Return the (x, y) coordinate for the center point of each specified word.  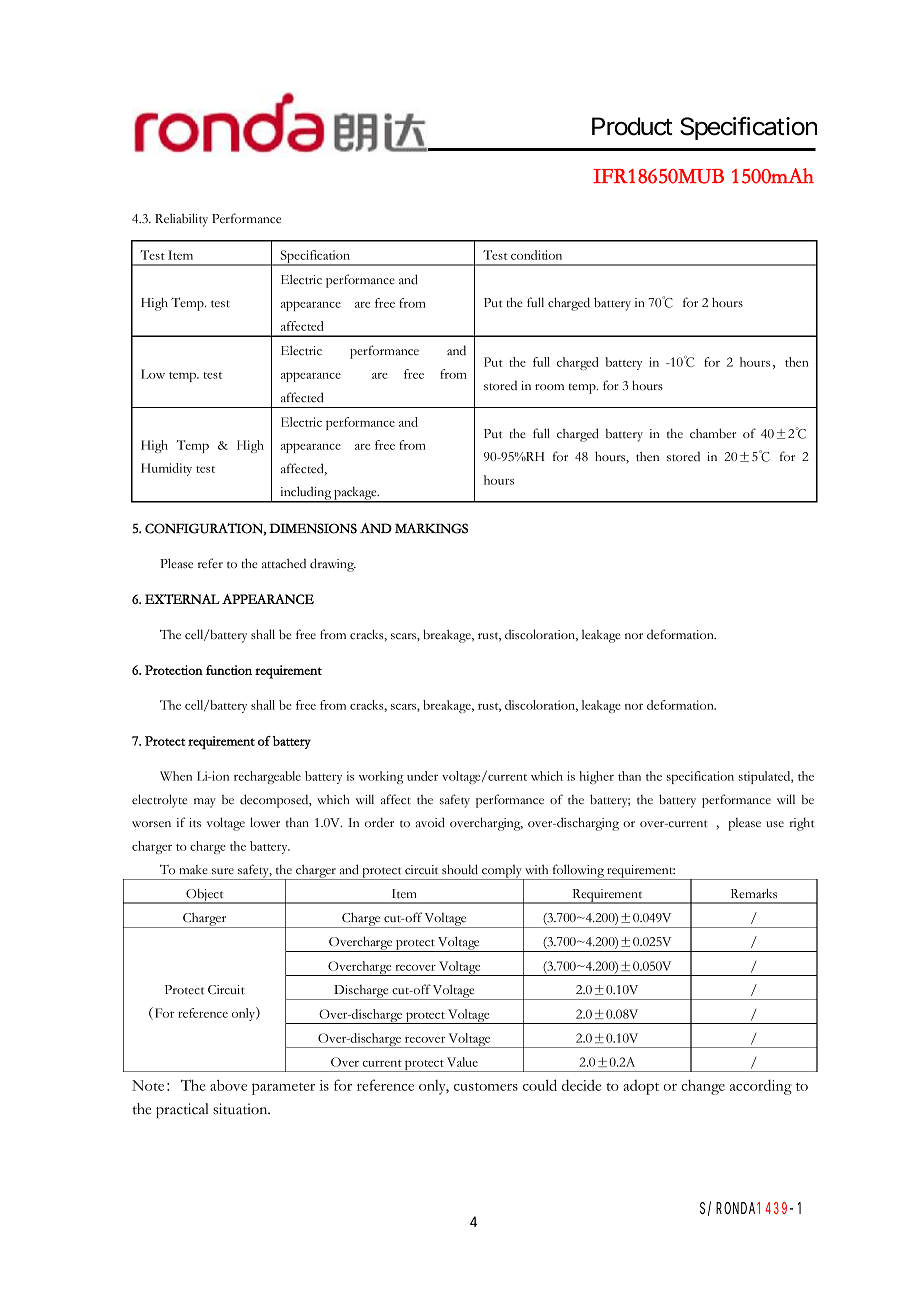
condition (536, 255)
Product (632, 126)
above (228, 1085)
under (422, 776)
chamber (713, 433)
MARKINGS (431, 528)
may (205, 803)
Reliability (181, 220)
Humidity (166, 469)
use (775, 824)
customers (486, 1087)
